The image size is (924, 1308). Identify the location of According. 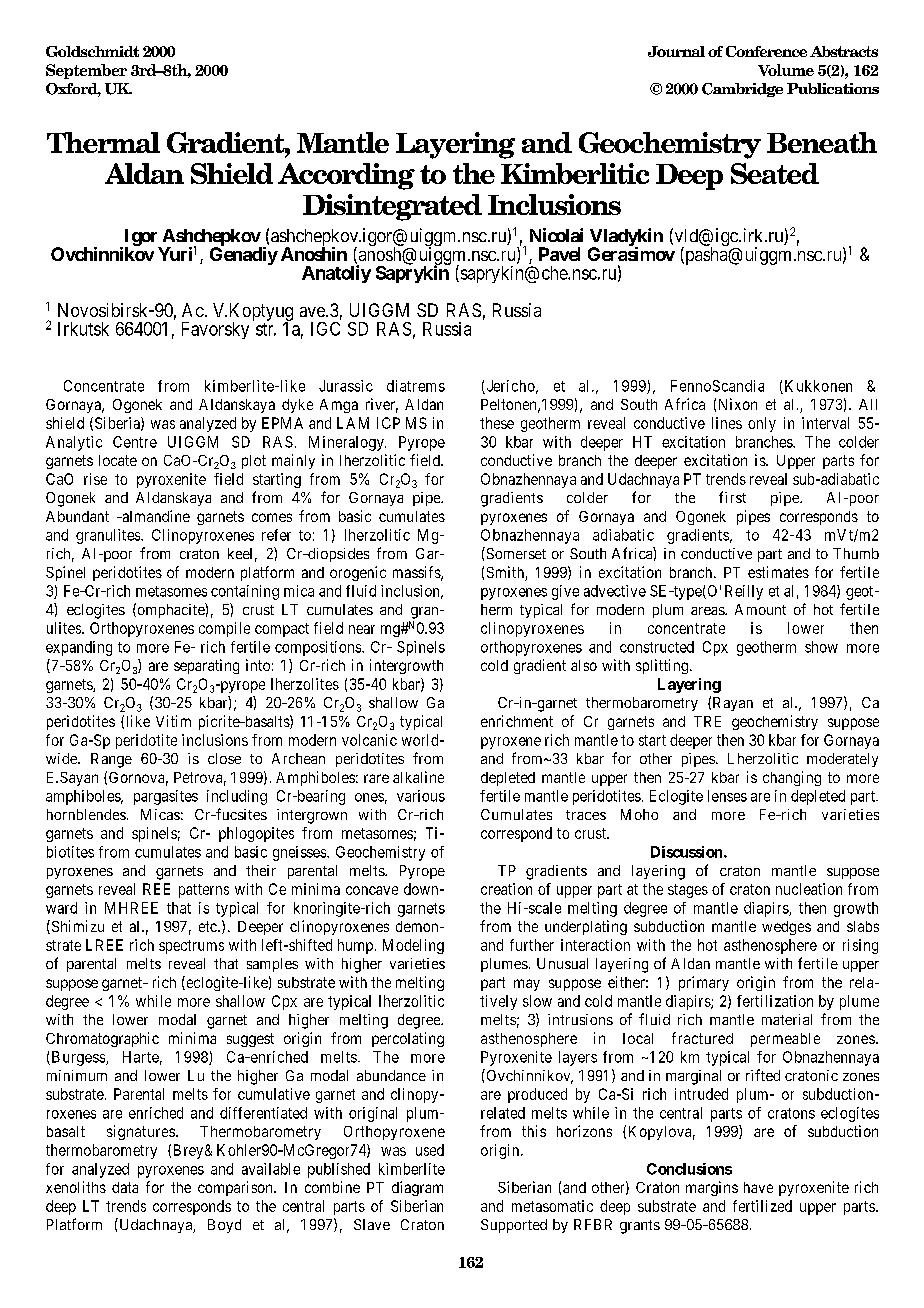
(346, 176).
